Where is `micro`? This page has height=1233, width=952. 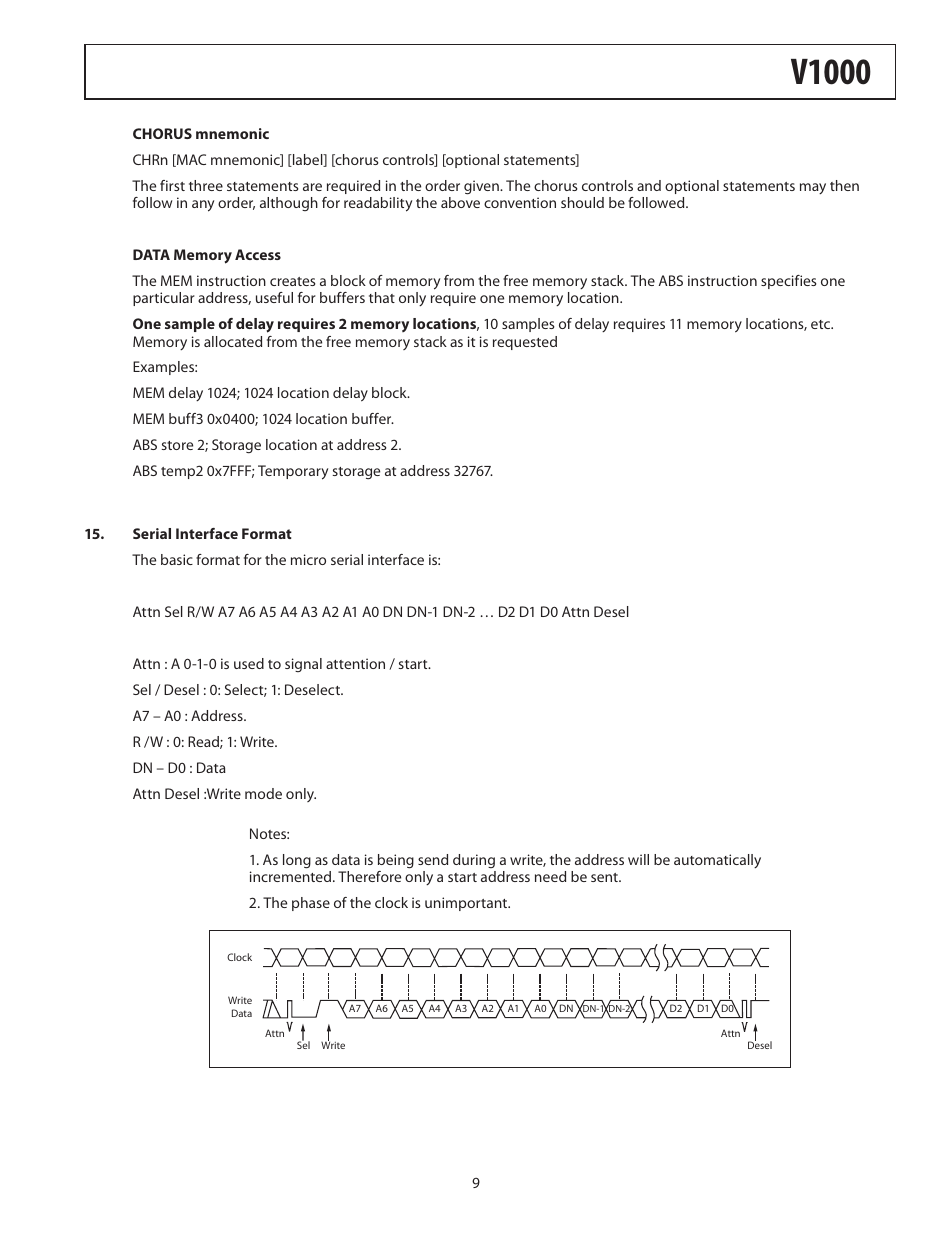
micro is located at coordinates (308, 559).
